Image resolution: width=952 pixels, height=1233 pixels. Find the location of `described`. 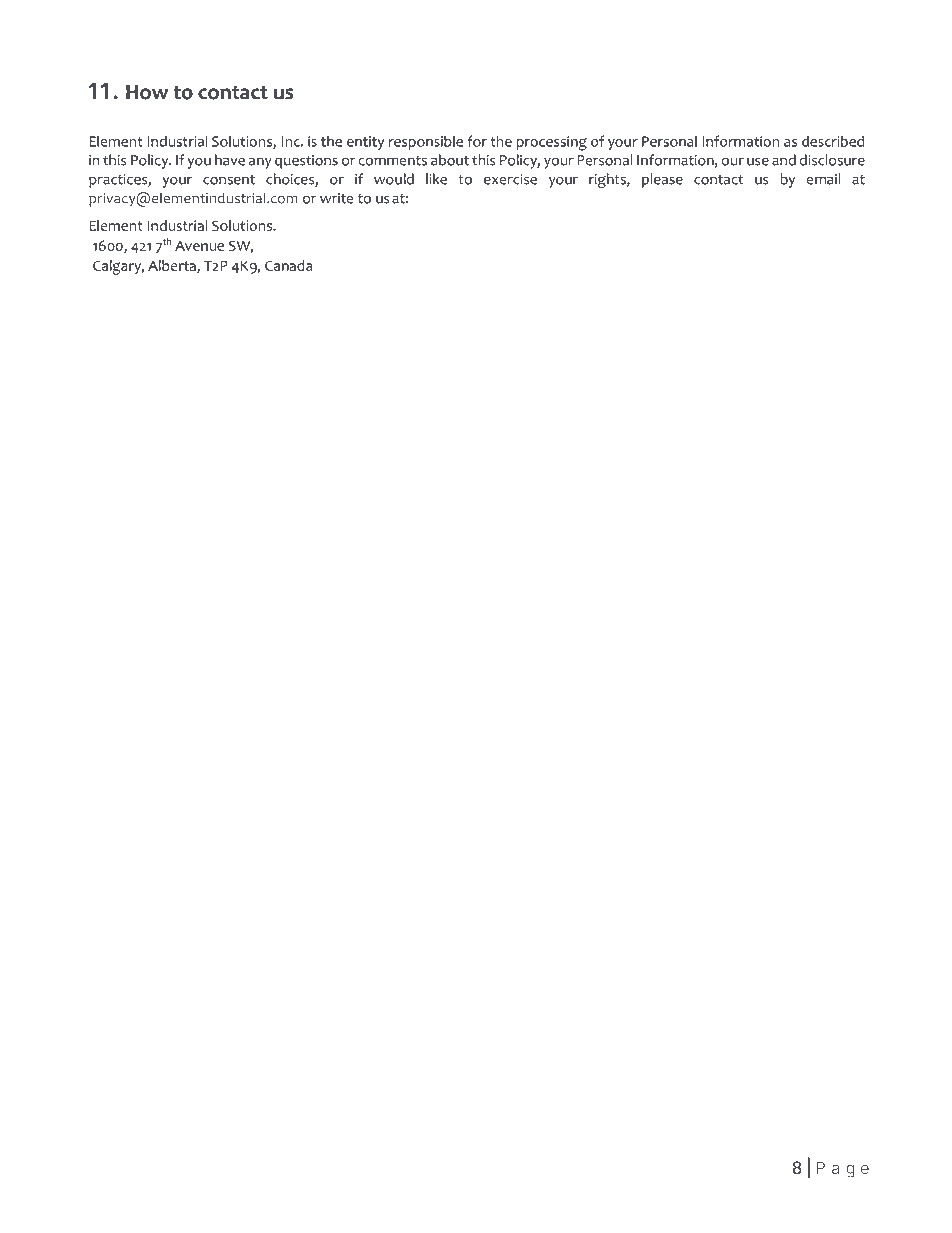

described is located at coordinates (833, 141).
